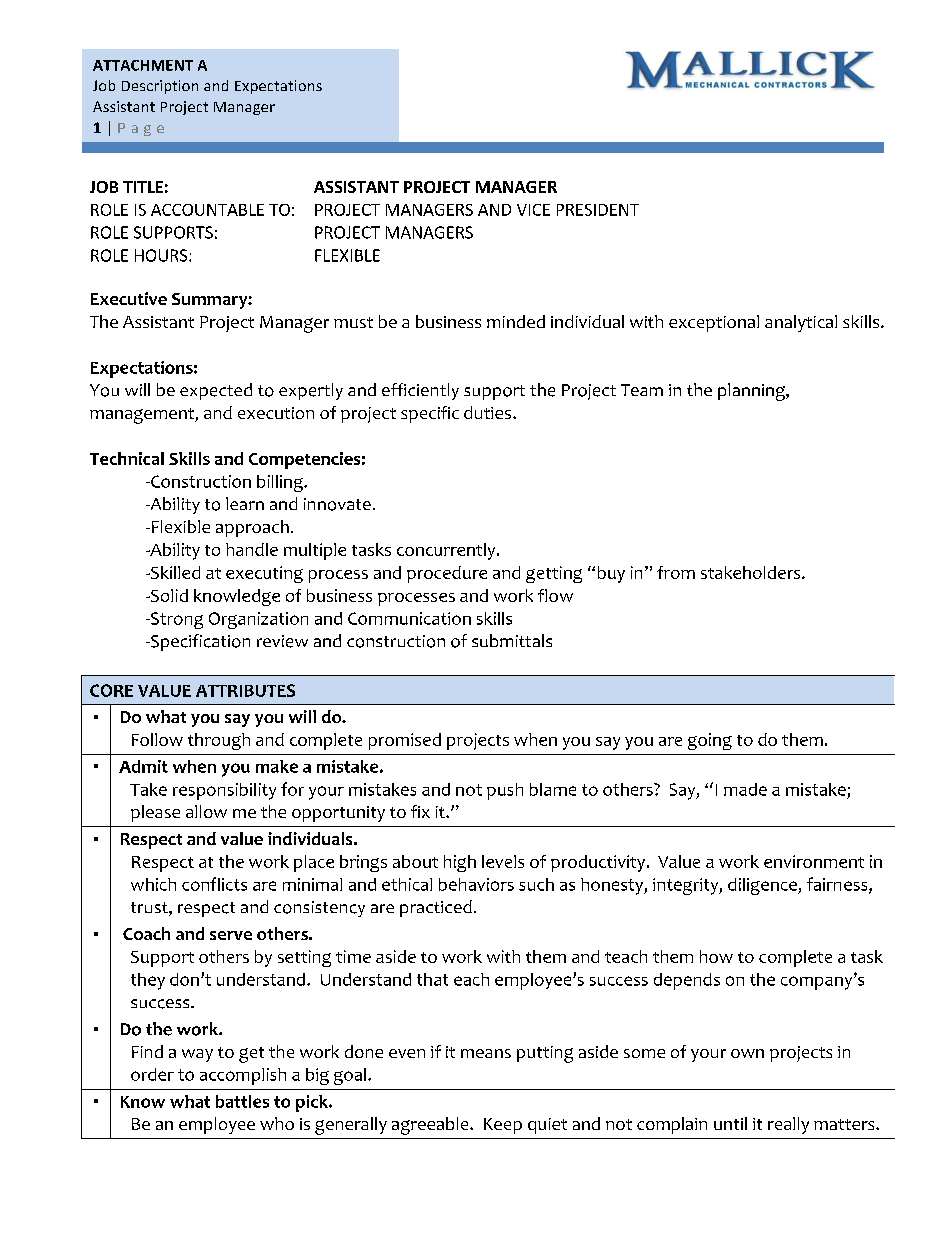  I want to click on PRESIDENT, so click(598, 210).
